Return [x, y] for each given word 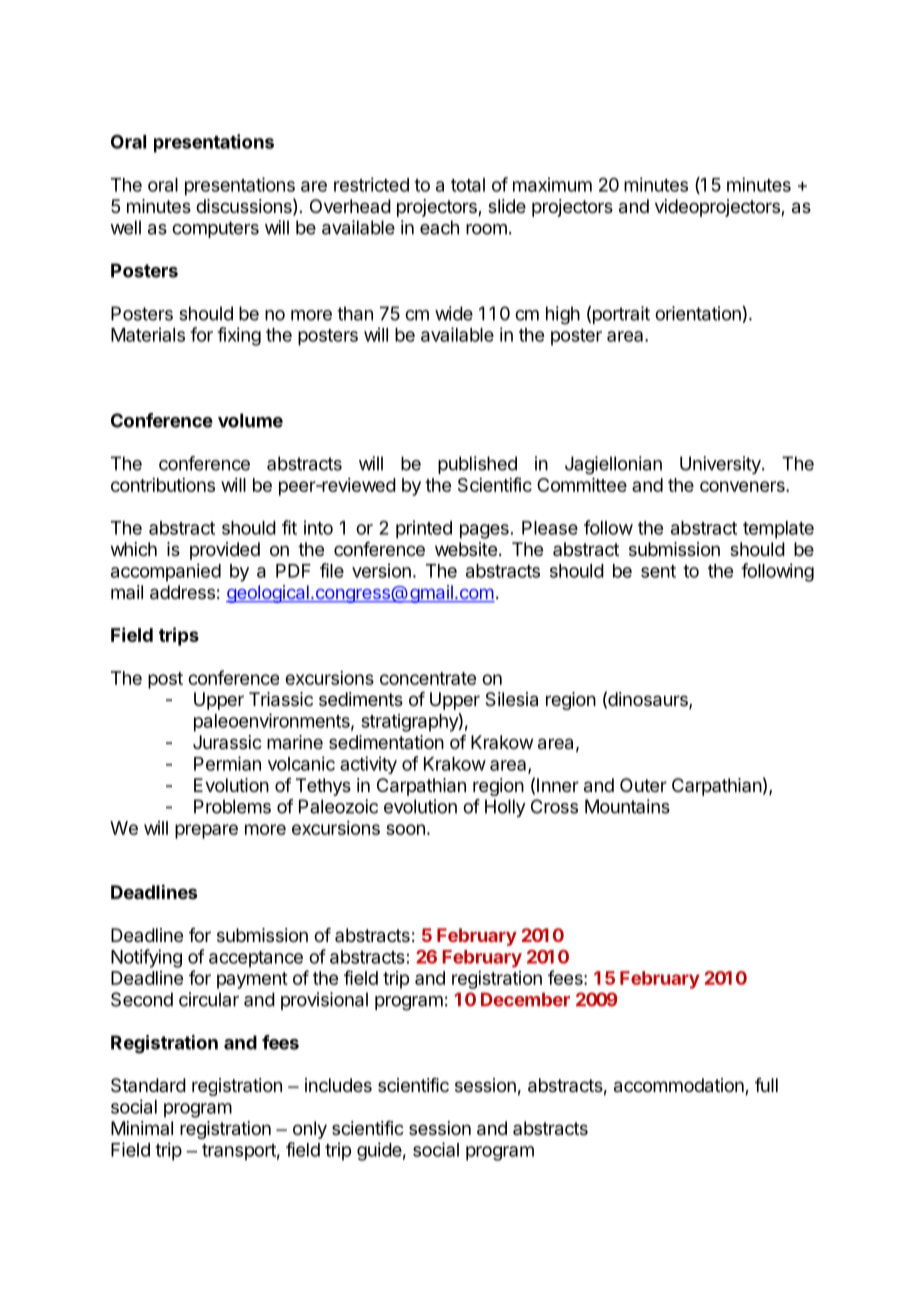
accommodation [680, 1086]
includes [338, 1085]
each [439, 227]
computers [215, 229]
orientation [698, 313]
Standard [148, 1085]
